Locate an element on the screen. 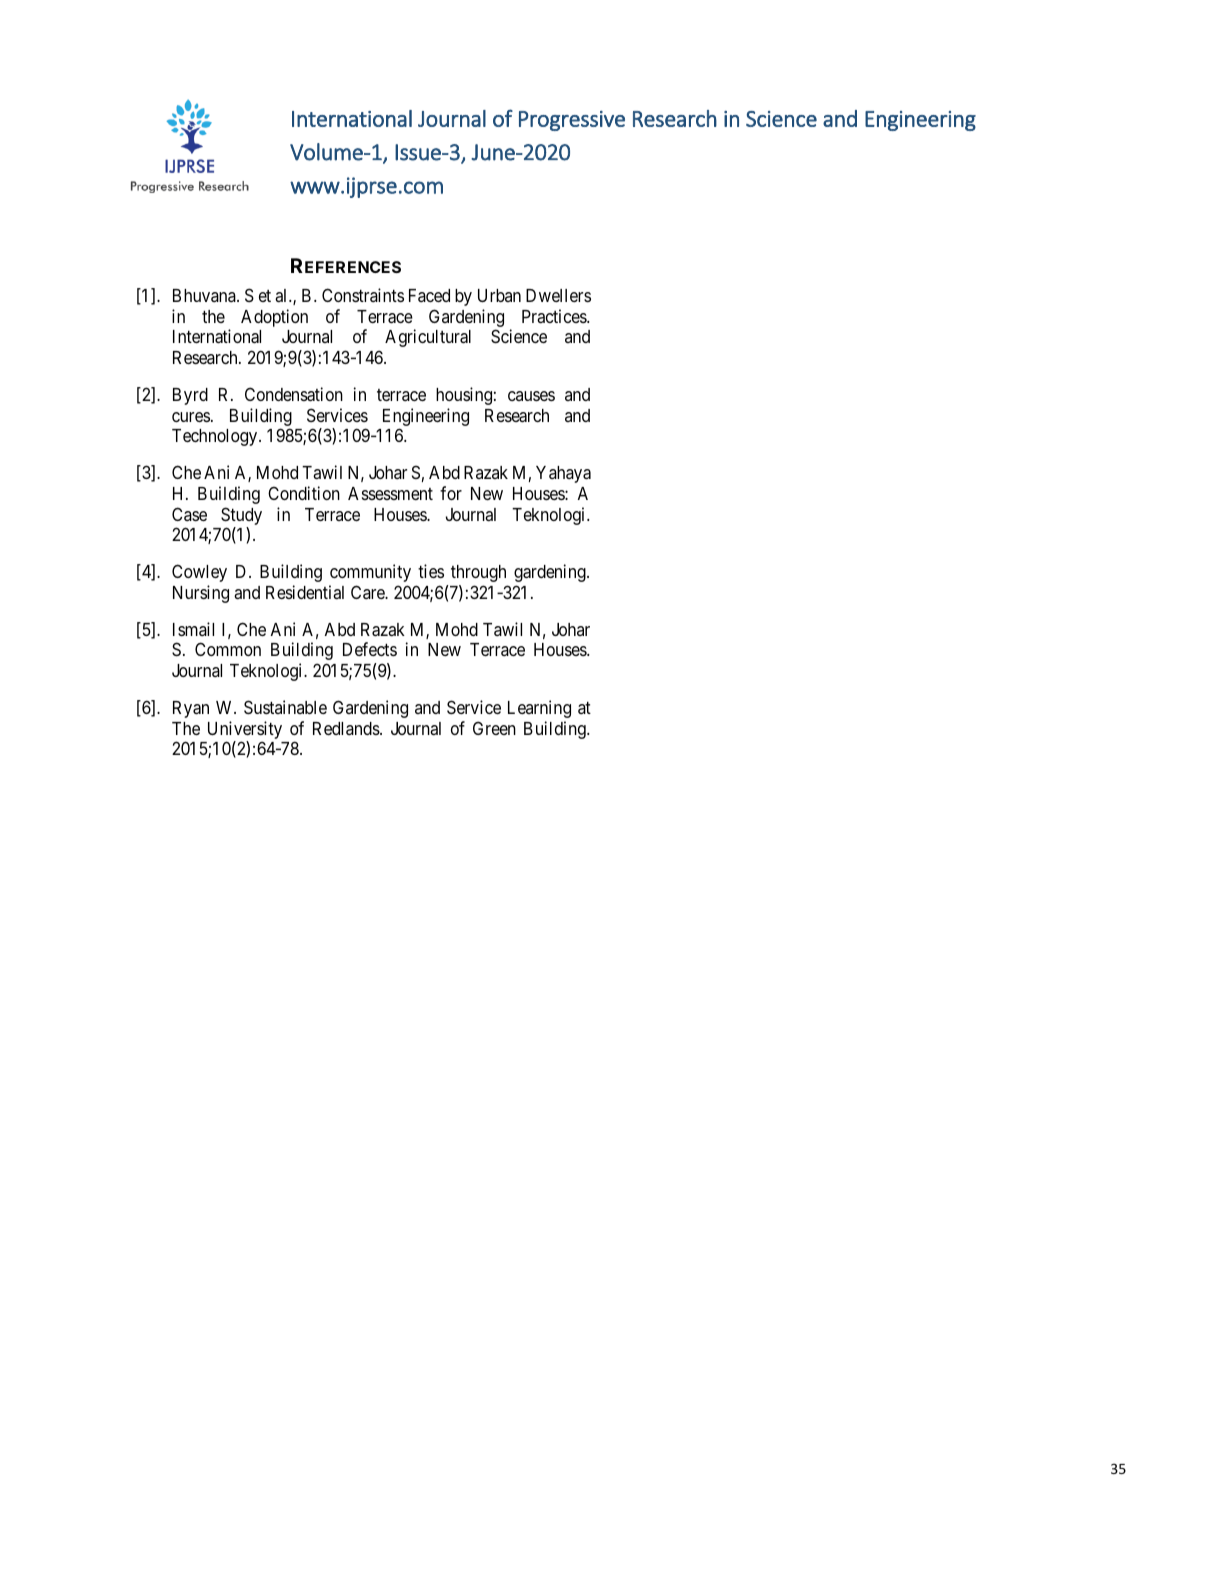  Redlands is located at coordinates (347, 728).
